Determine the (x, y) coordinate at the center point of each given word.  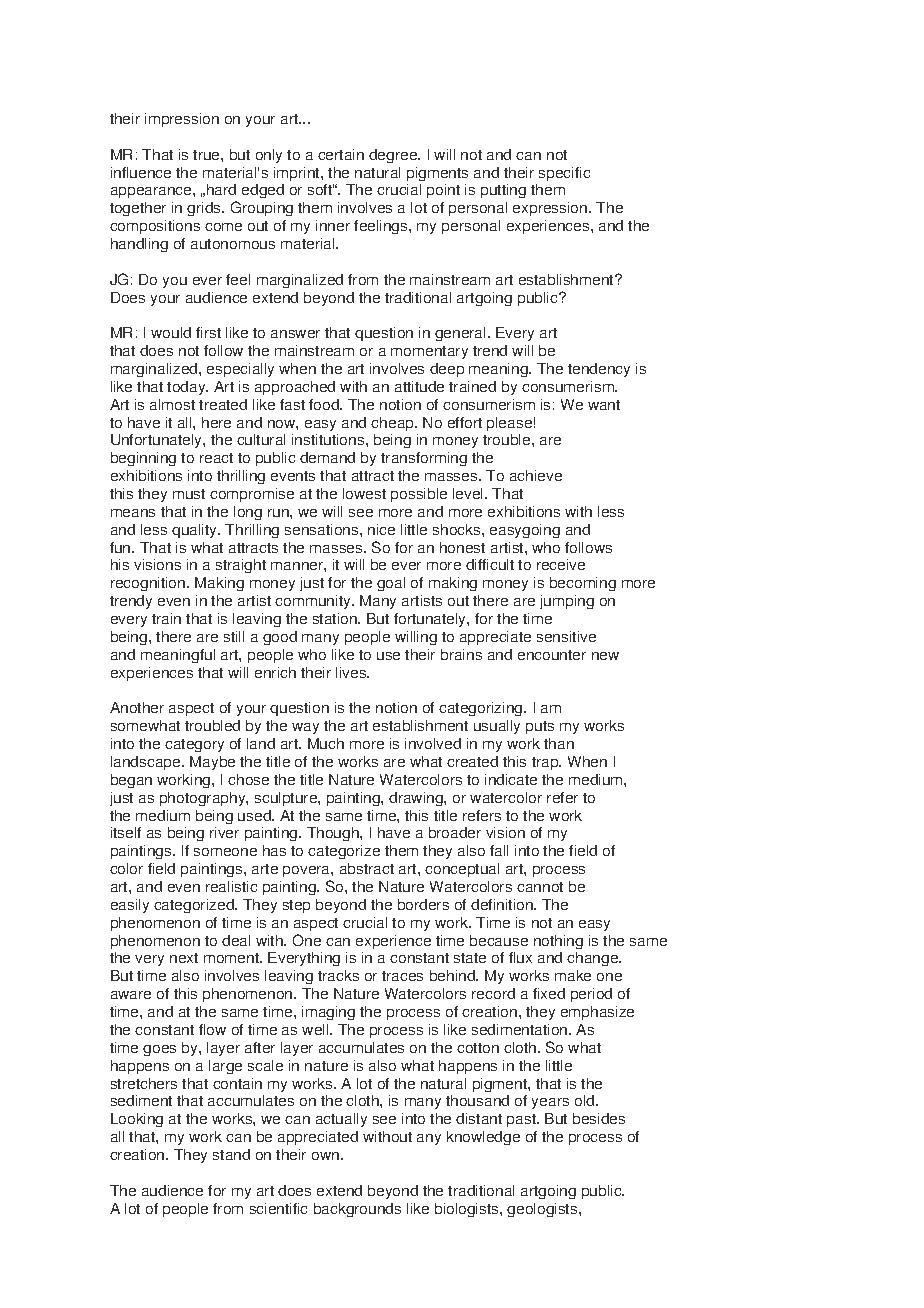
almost (172, 404)
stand (231, 1154)
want (604, 405)
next (184, 958)
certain (341, 154)
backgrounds (357, 1210)
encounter (552, 655)
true (207, 155)
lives (352, 672)
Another (137, 707)
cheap (393, 424)
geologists (543, 1210)
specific (564, 174)
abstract (367, 868)
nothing (558, 942)
